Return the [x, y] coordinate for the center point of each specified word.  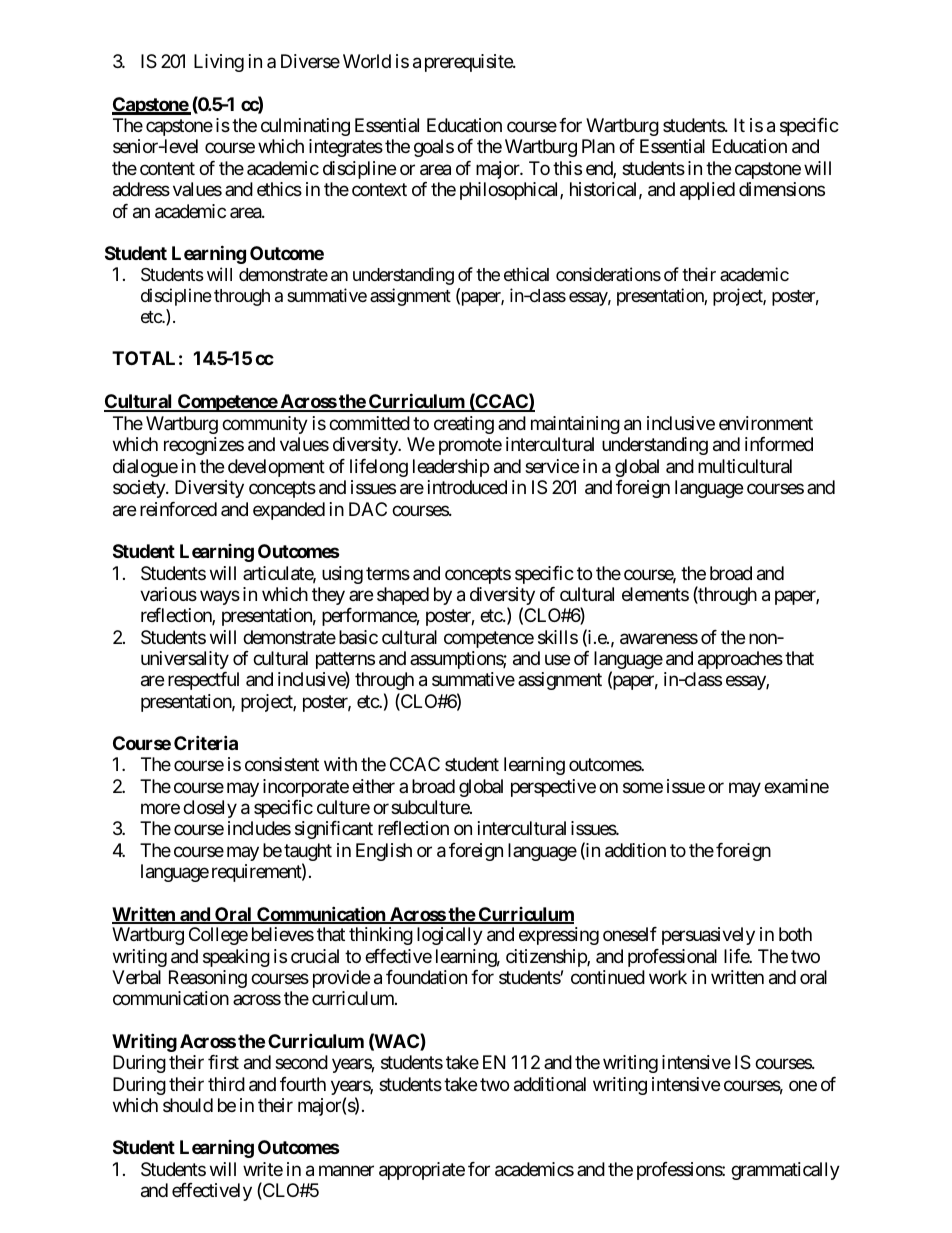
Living [219, 63]
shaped [403, 596]
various [168, 594]
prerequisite [469, 63]
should [188, 1105]
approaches [740, 660]
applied [707, 191]
